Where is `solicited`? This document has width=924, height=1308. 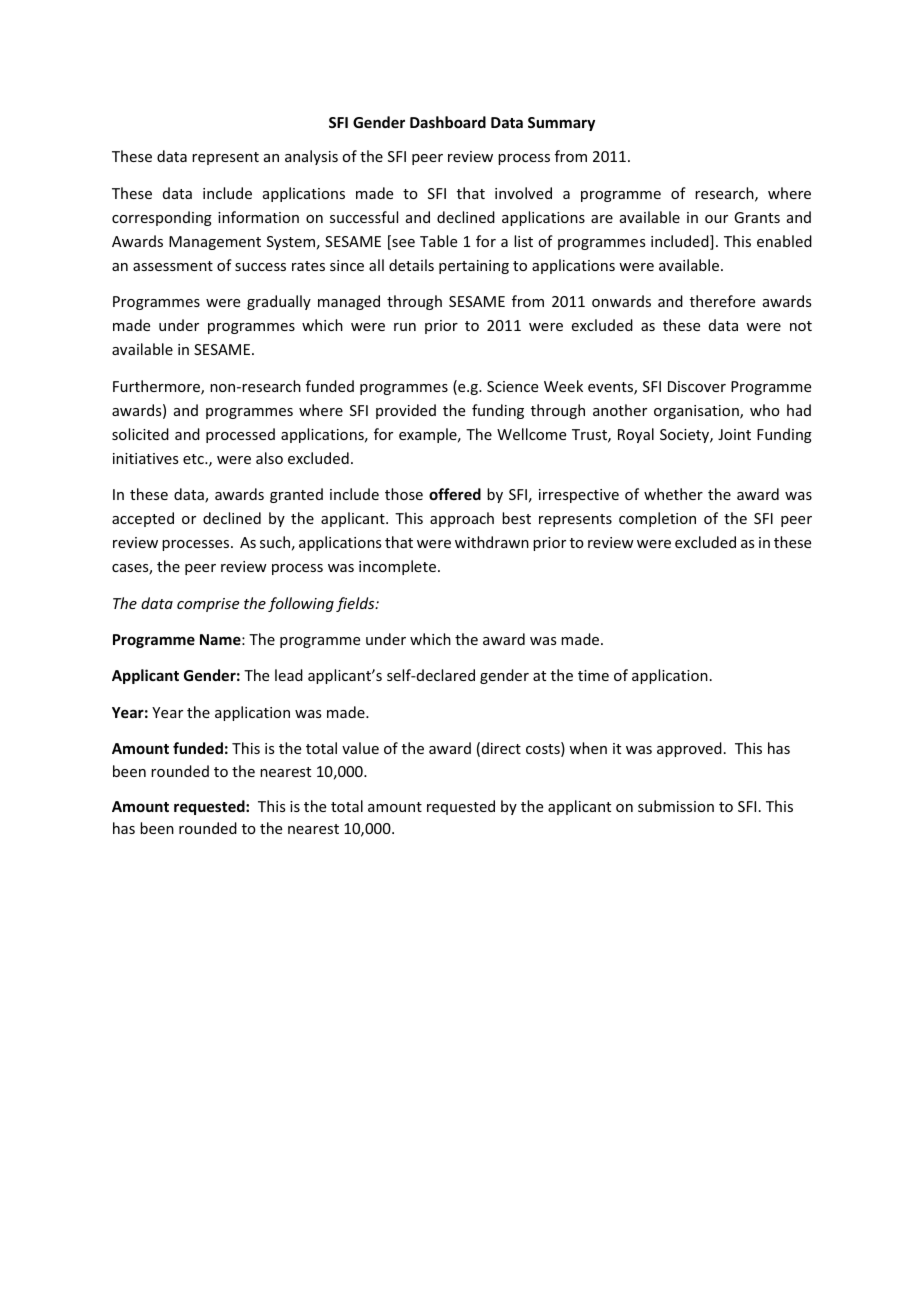
solicited is located at coordinates (140, 434).
